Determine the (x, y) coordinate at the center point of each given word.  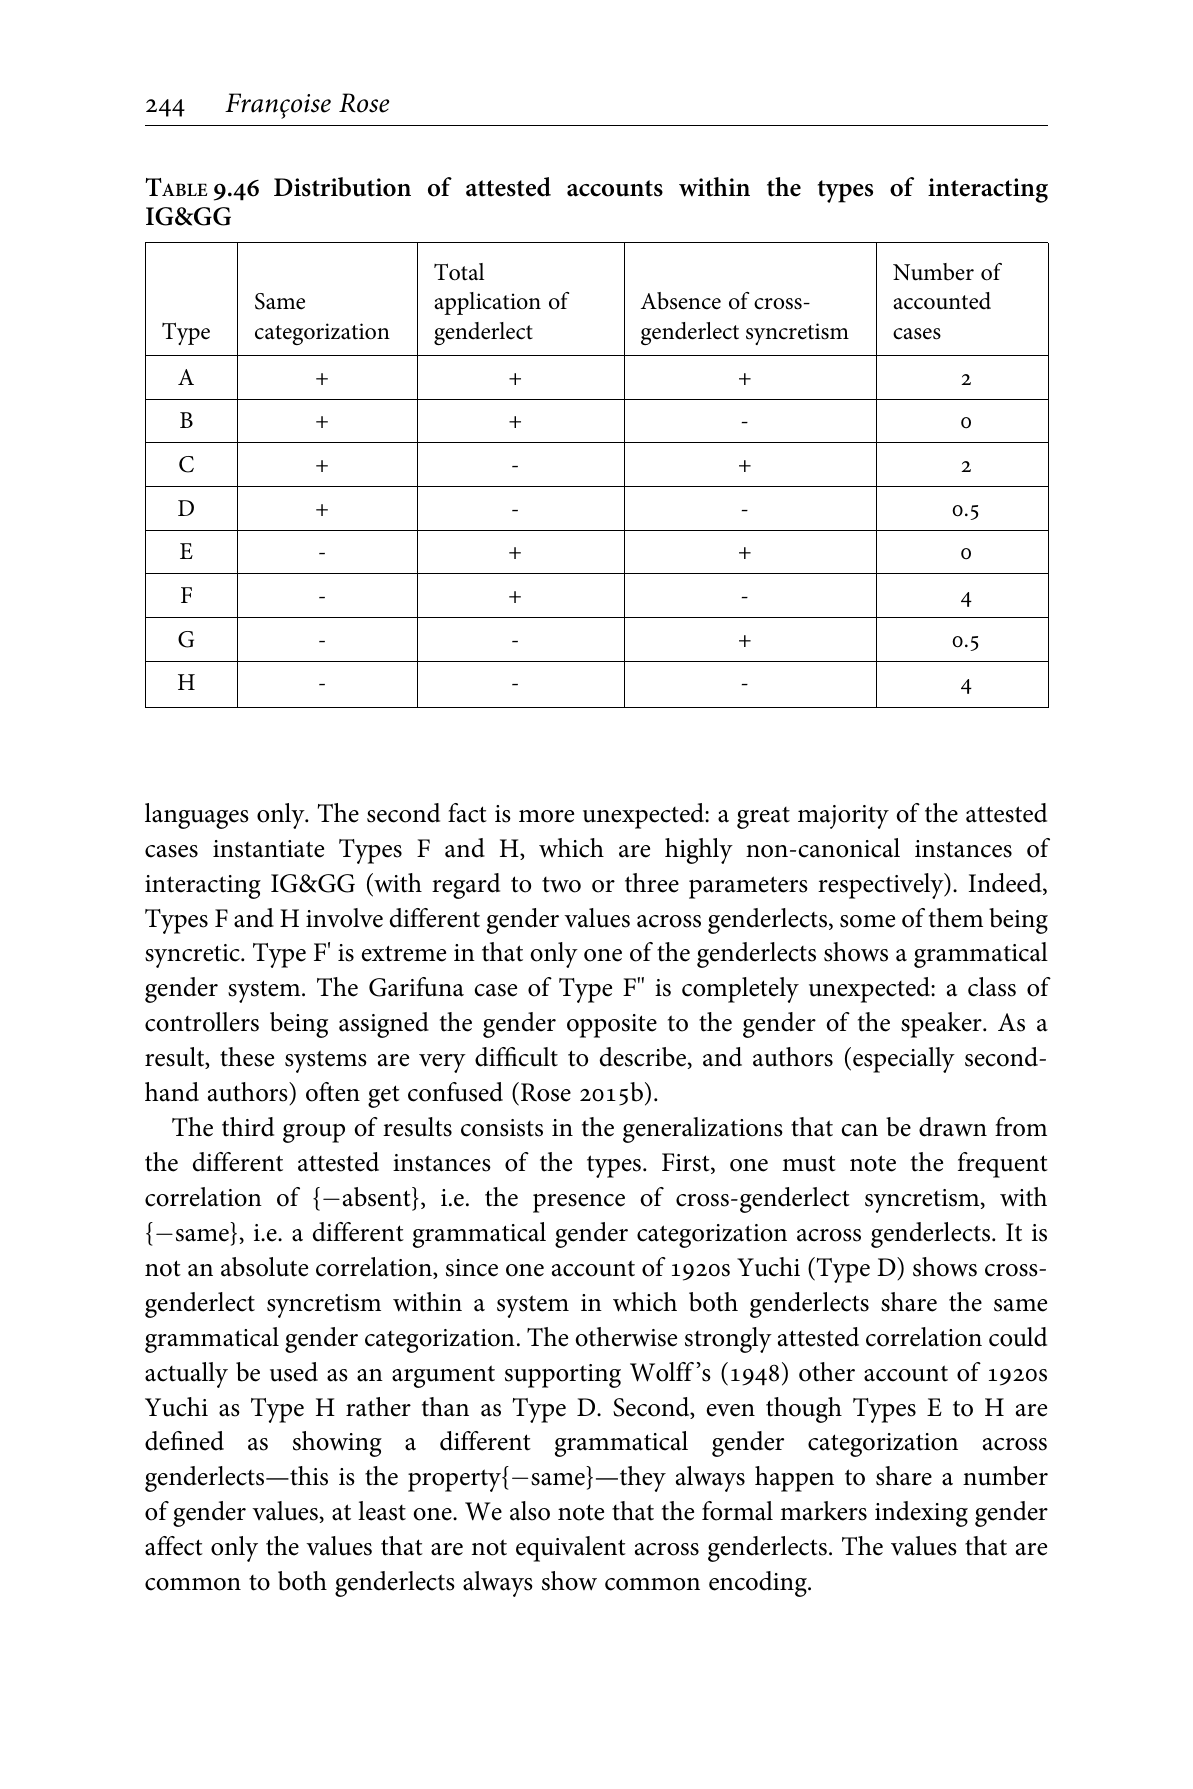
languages (197, 816)
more (546, 816)
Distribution (342, 187)
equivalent (571, 1549)
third (248, 1127)
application (487, 303)
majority (843, 817)
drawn (953, 1127)
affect (174, 1546)
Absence (681, 301)
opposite (612, 1026)
